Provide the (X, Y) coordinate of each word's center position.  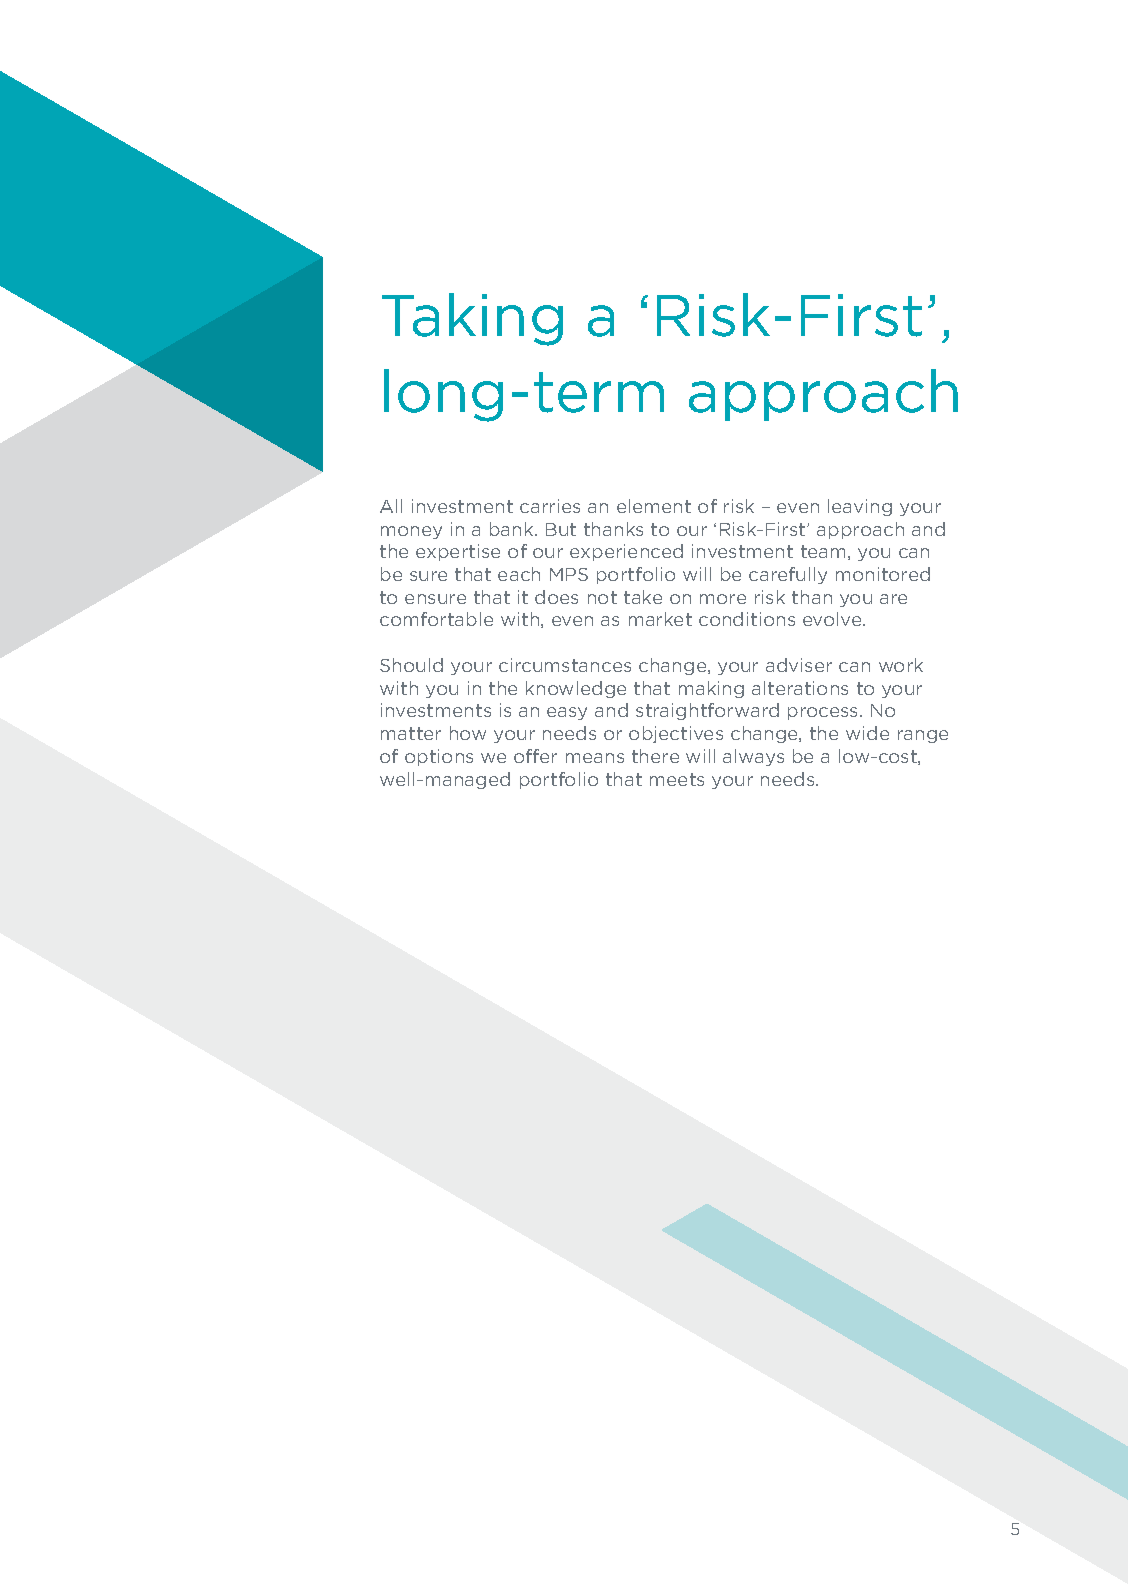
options (439, 757)
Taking (472, 319)
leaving (860, 507)
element (654, 506)
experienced (626, 552)
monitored (883, 574)
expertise (458, 552)
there (655, 756)
